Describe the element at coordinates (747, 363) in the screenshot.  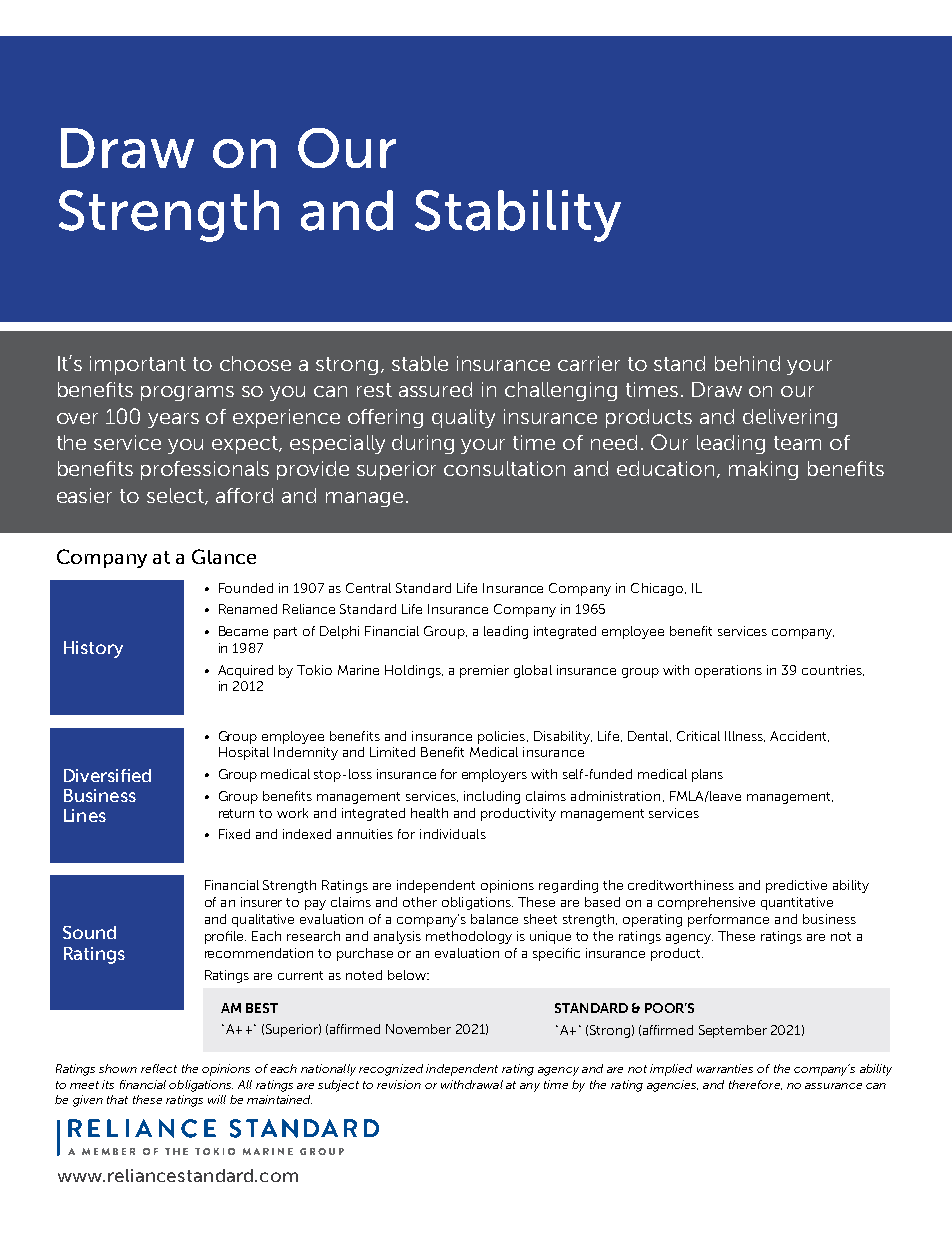
I see `behind` at that location.
